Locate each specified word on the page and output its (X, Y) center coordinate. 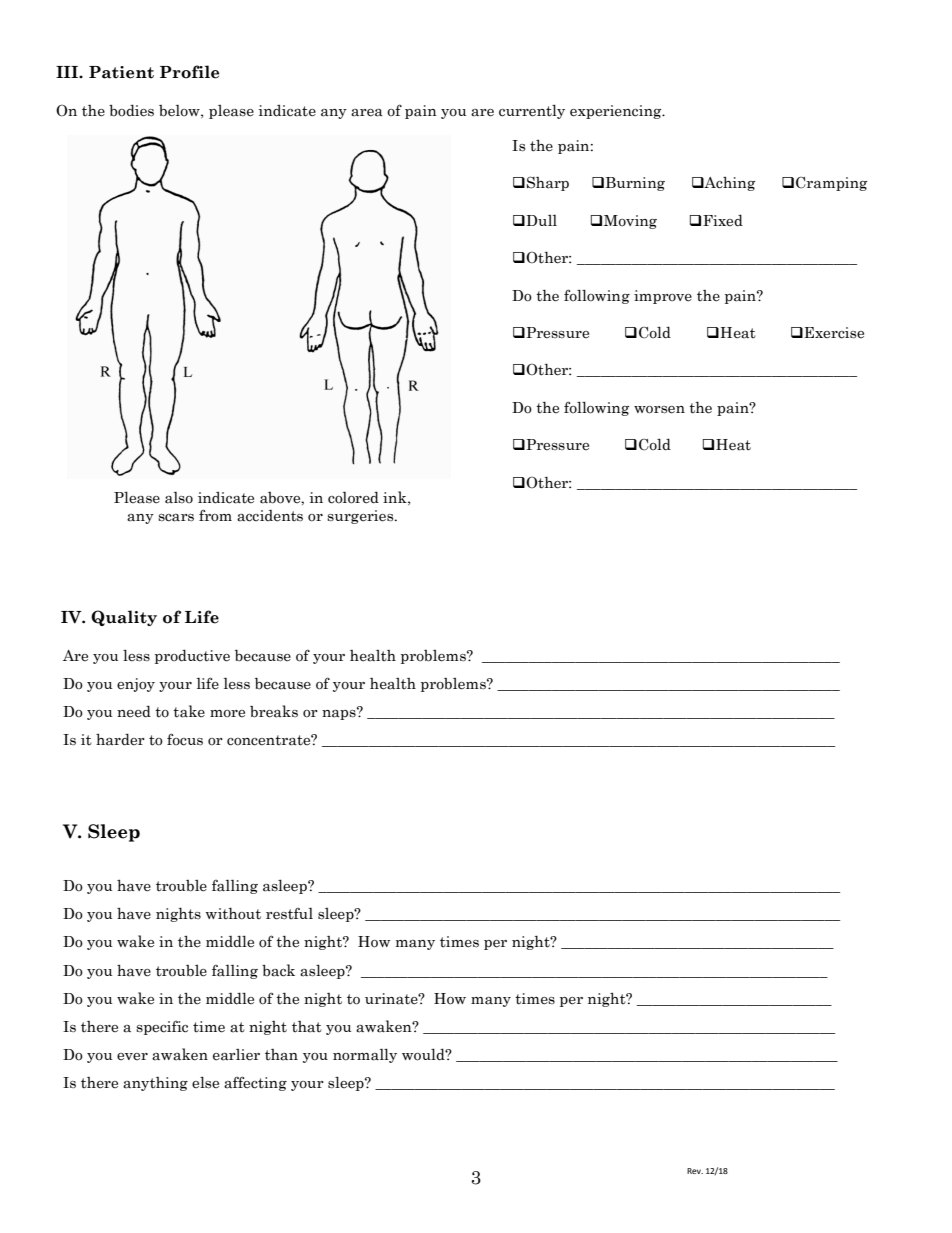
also (179, 498)
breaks (274, 711)
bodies (131, 110)
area (367, 113)
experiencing (617, 112)
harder (120, 739)
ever (132, 1056)
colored (353, 497)
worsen (659, 410)
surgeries (361, 517)
